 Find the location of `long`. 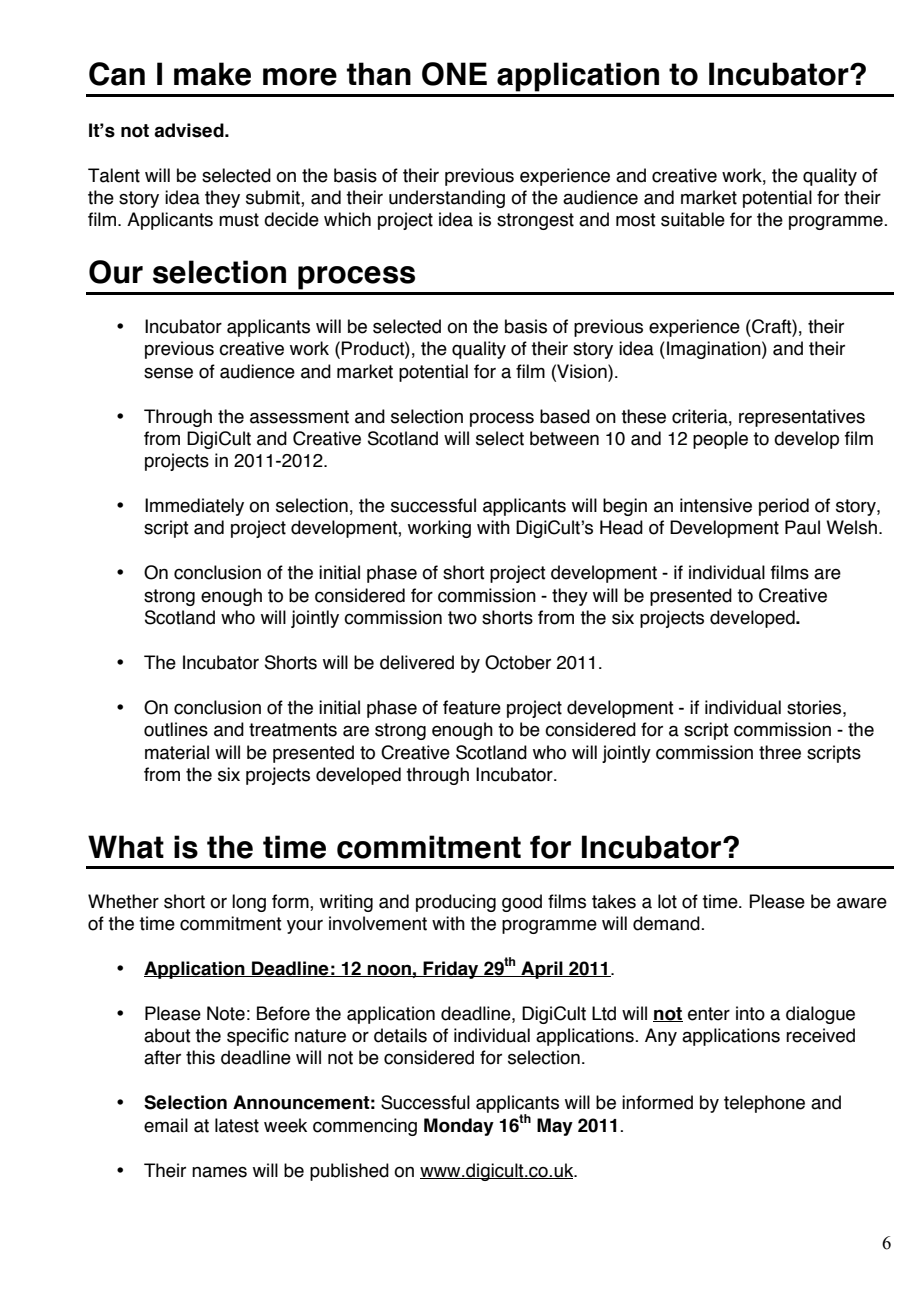

long is located at coordinates (249, 903).
